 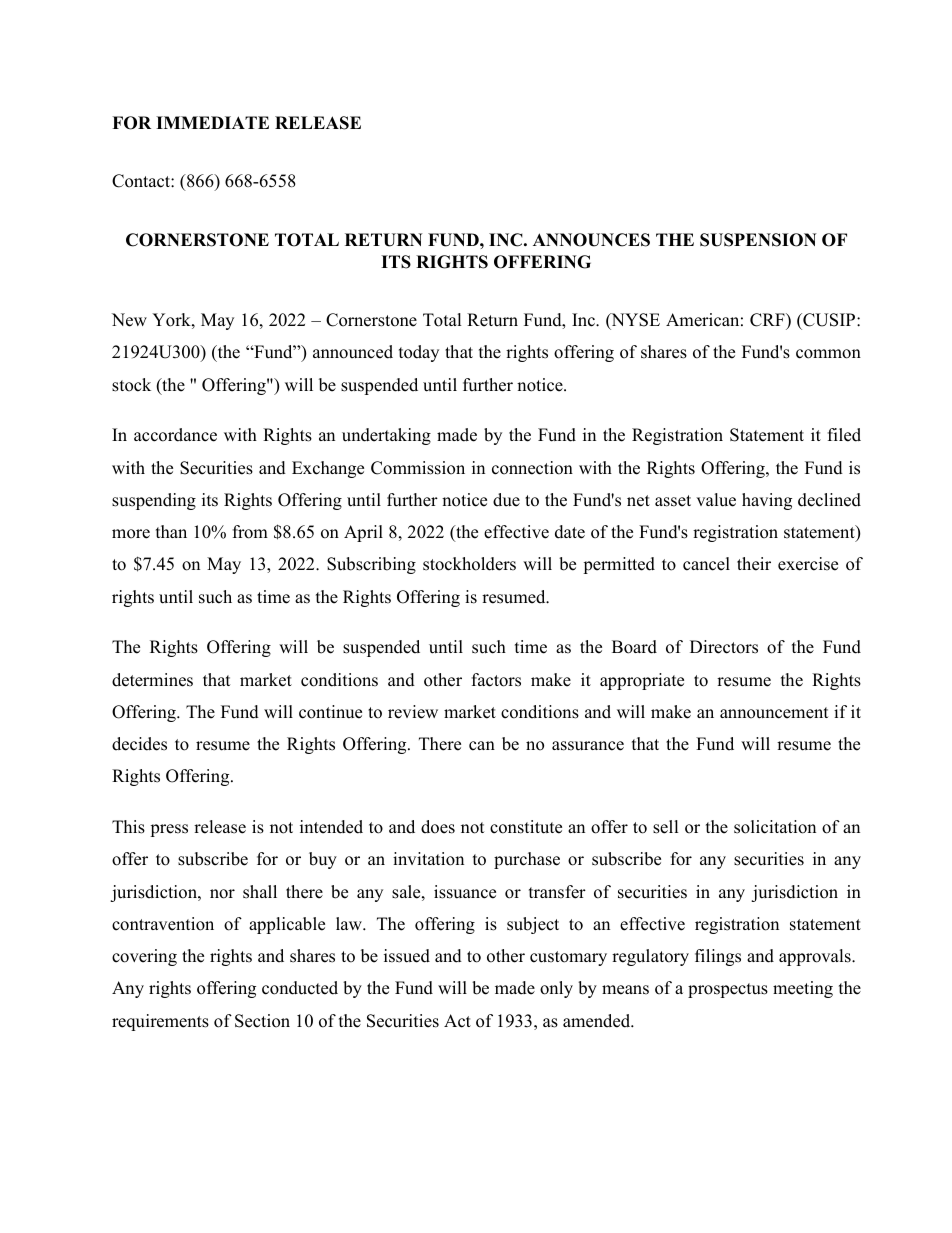 What do you see at coordinates (262, 1021) in the image?
I see `Section` at bounding box center [262, 1021].
